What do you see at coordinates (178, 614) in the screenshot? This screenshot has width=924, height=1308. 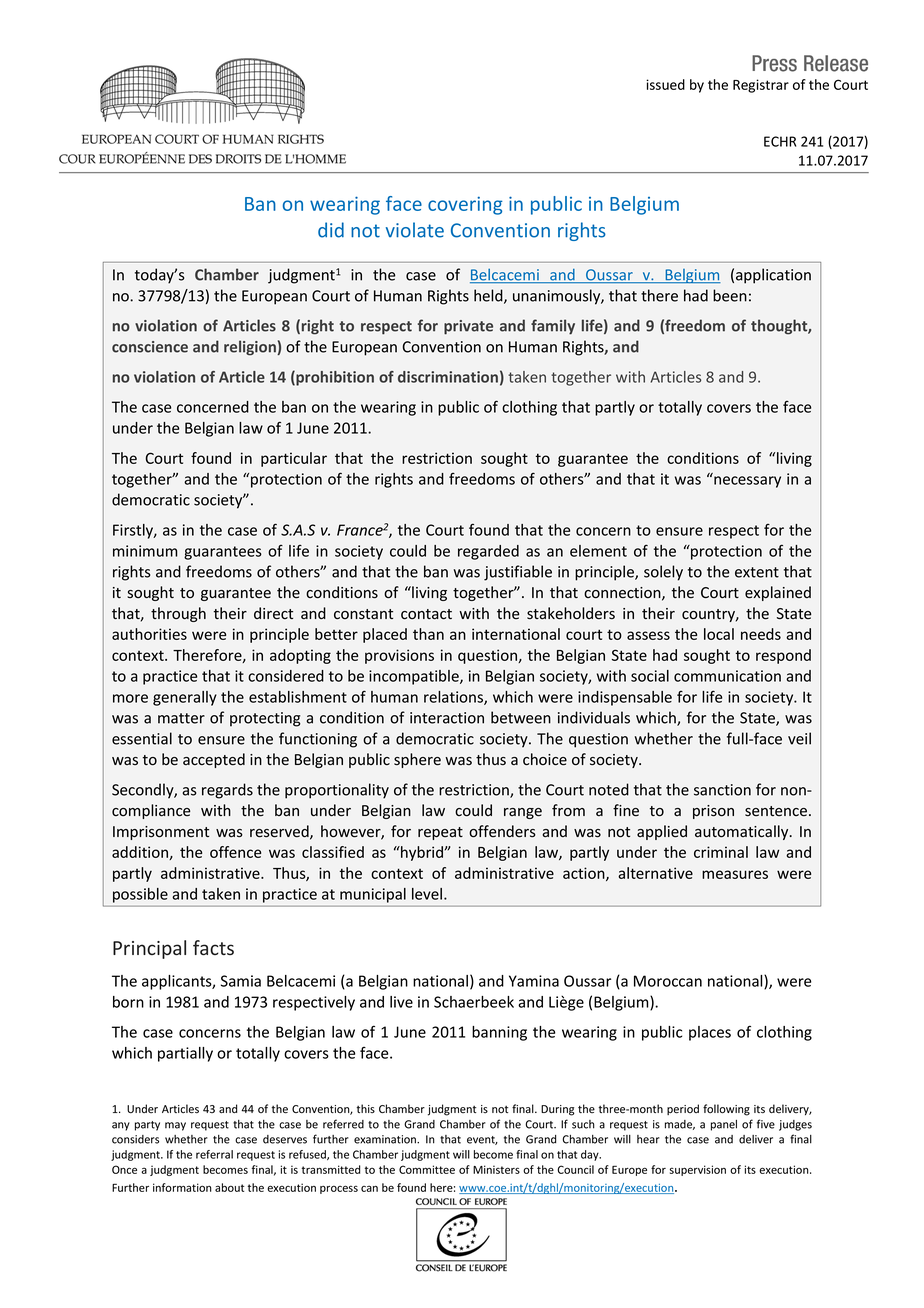 I see `through` at bounding box center [178, 614].
